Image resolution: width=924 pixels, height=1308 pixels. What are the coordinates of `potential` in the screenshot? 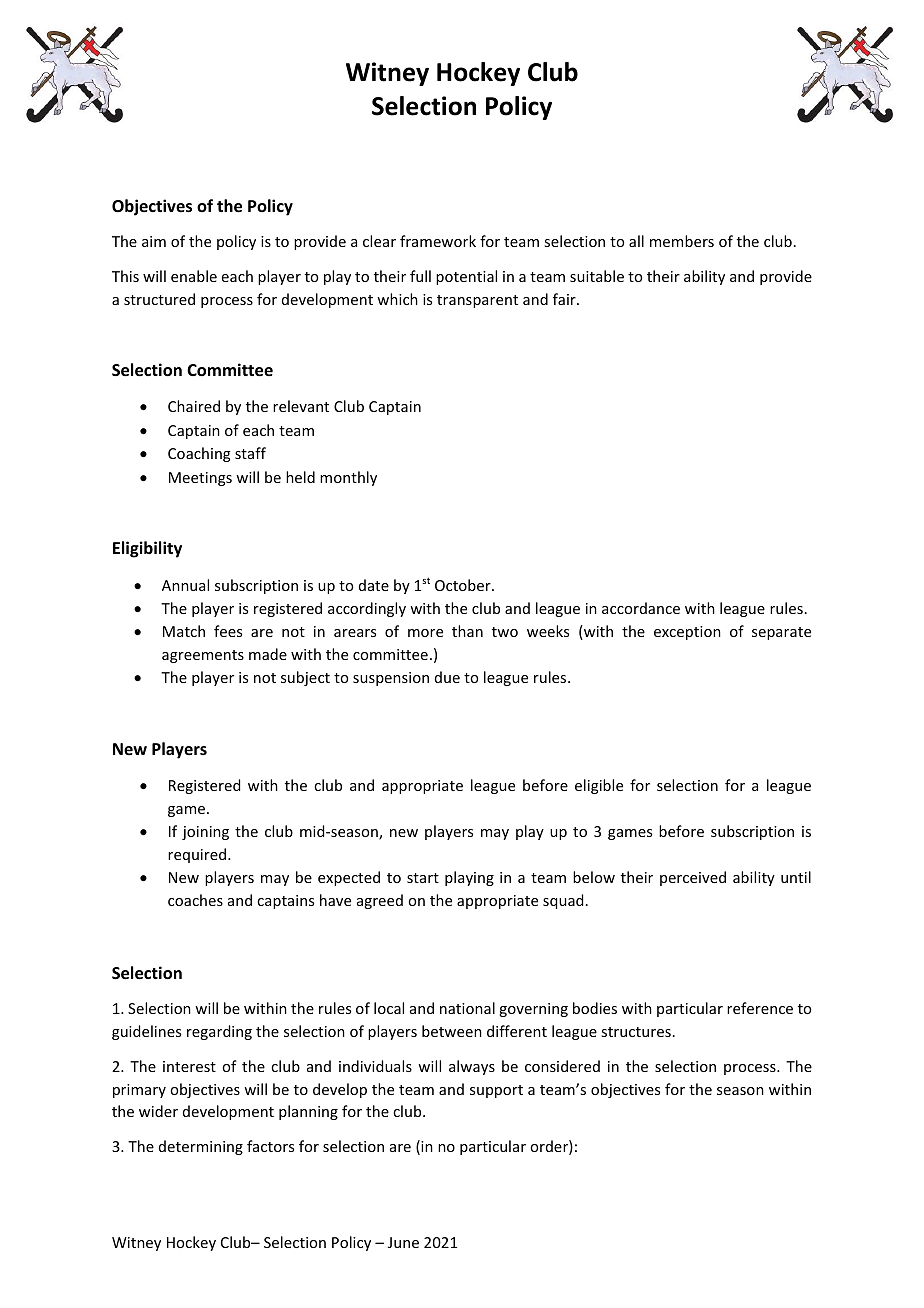 It's located at (466, 277).
